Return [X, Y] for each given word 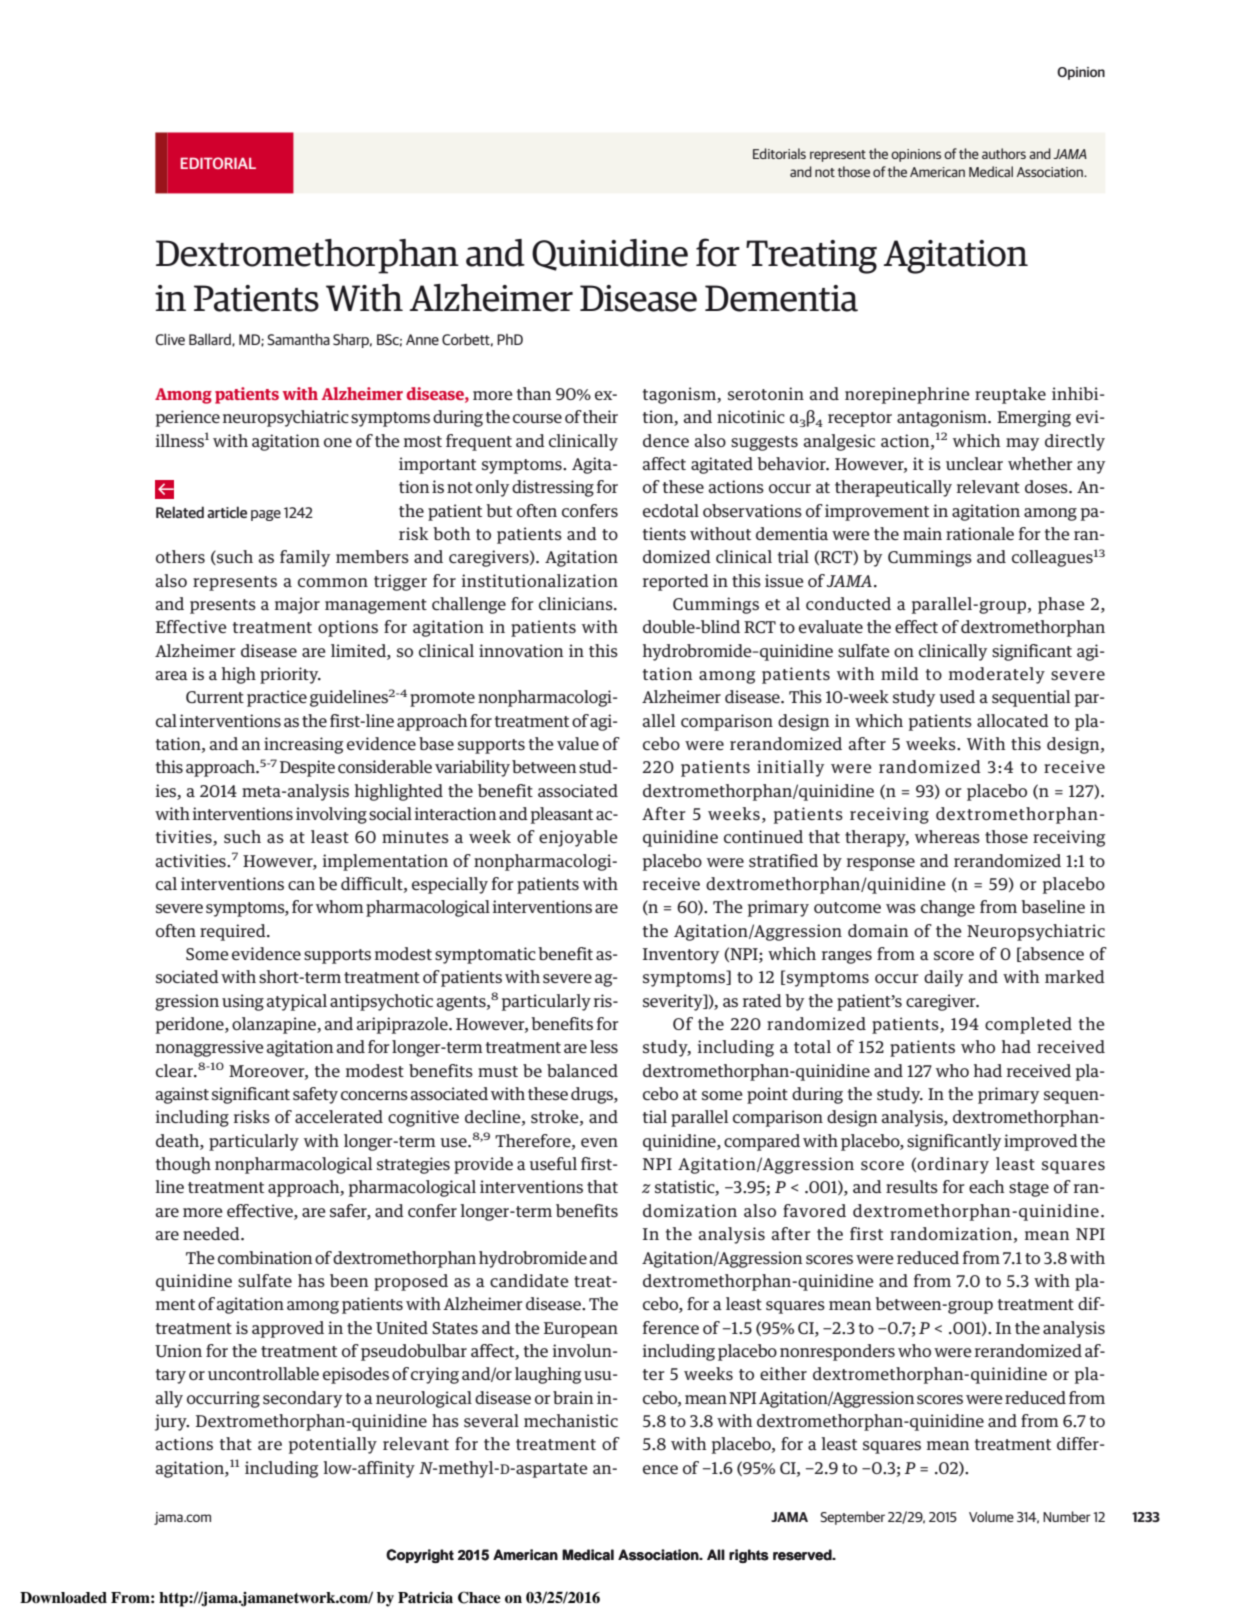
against [182, 1095]
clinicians [577, 603]
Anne [422, 339]
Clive [170, 339]
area [171, 675]
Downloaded [63, 1598]
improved [1041, 1142]
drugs [593, 1095]
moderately [997, 675]
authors [1004, 153]
